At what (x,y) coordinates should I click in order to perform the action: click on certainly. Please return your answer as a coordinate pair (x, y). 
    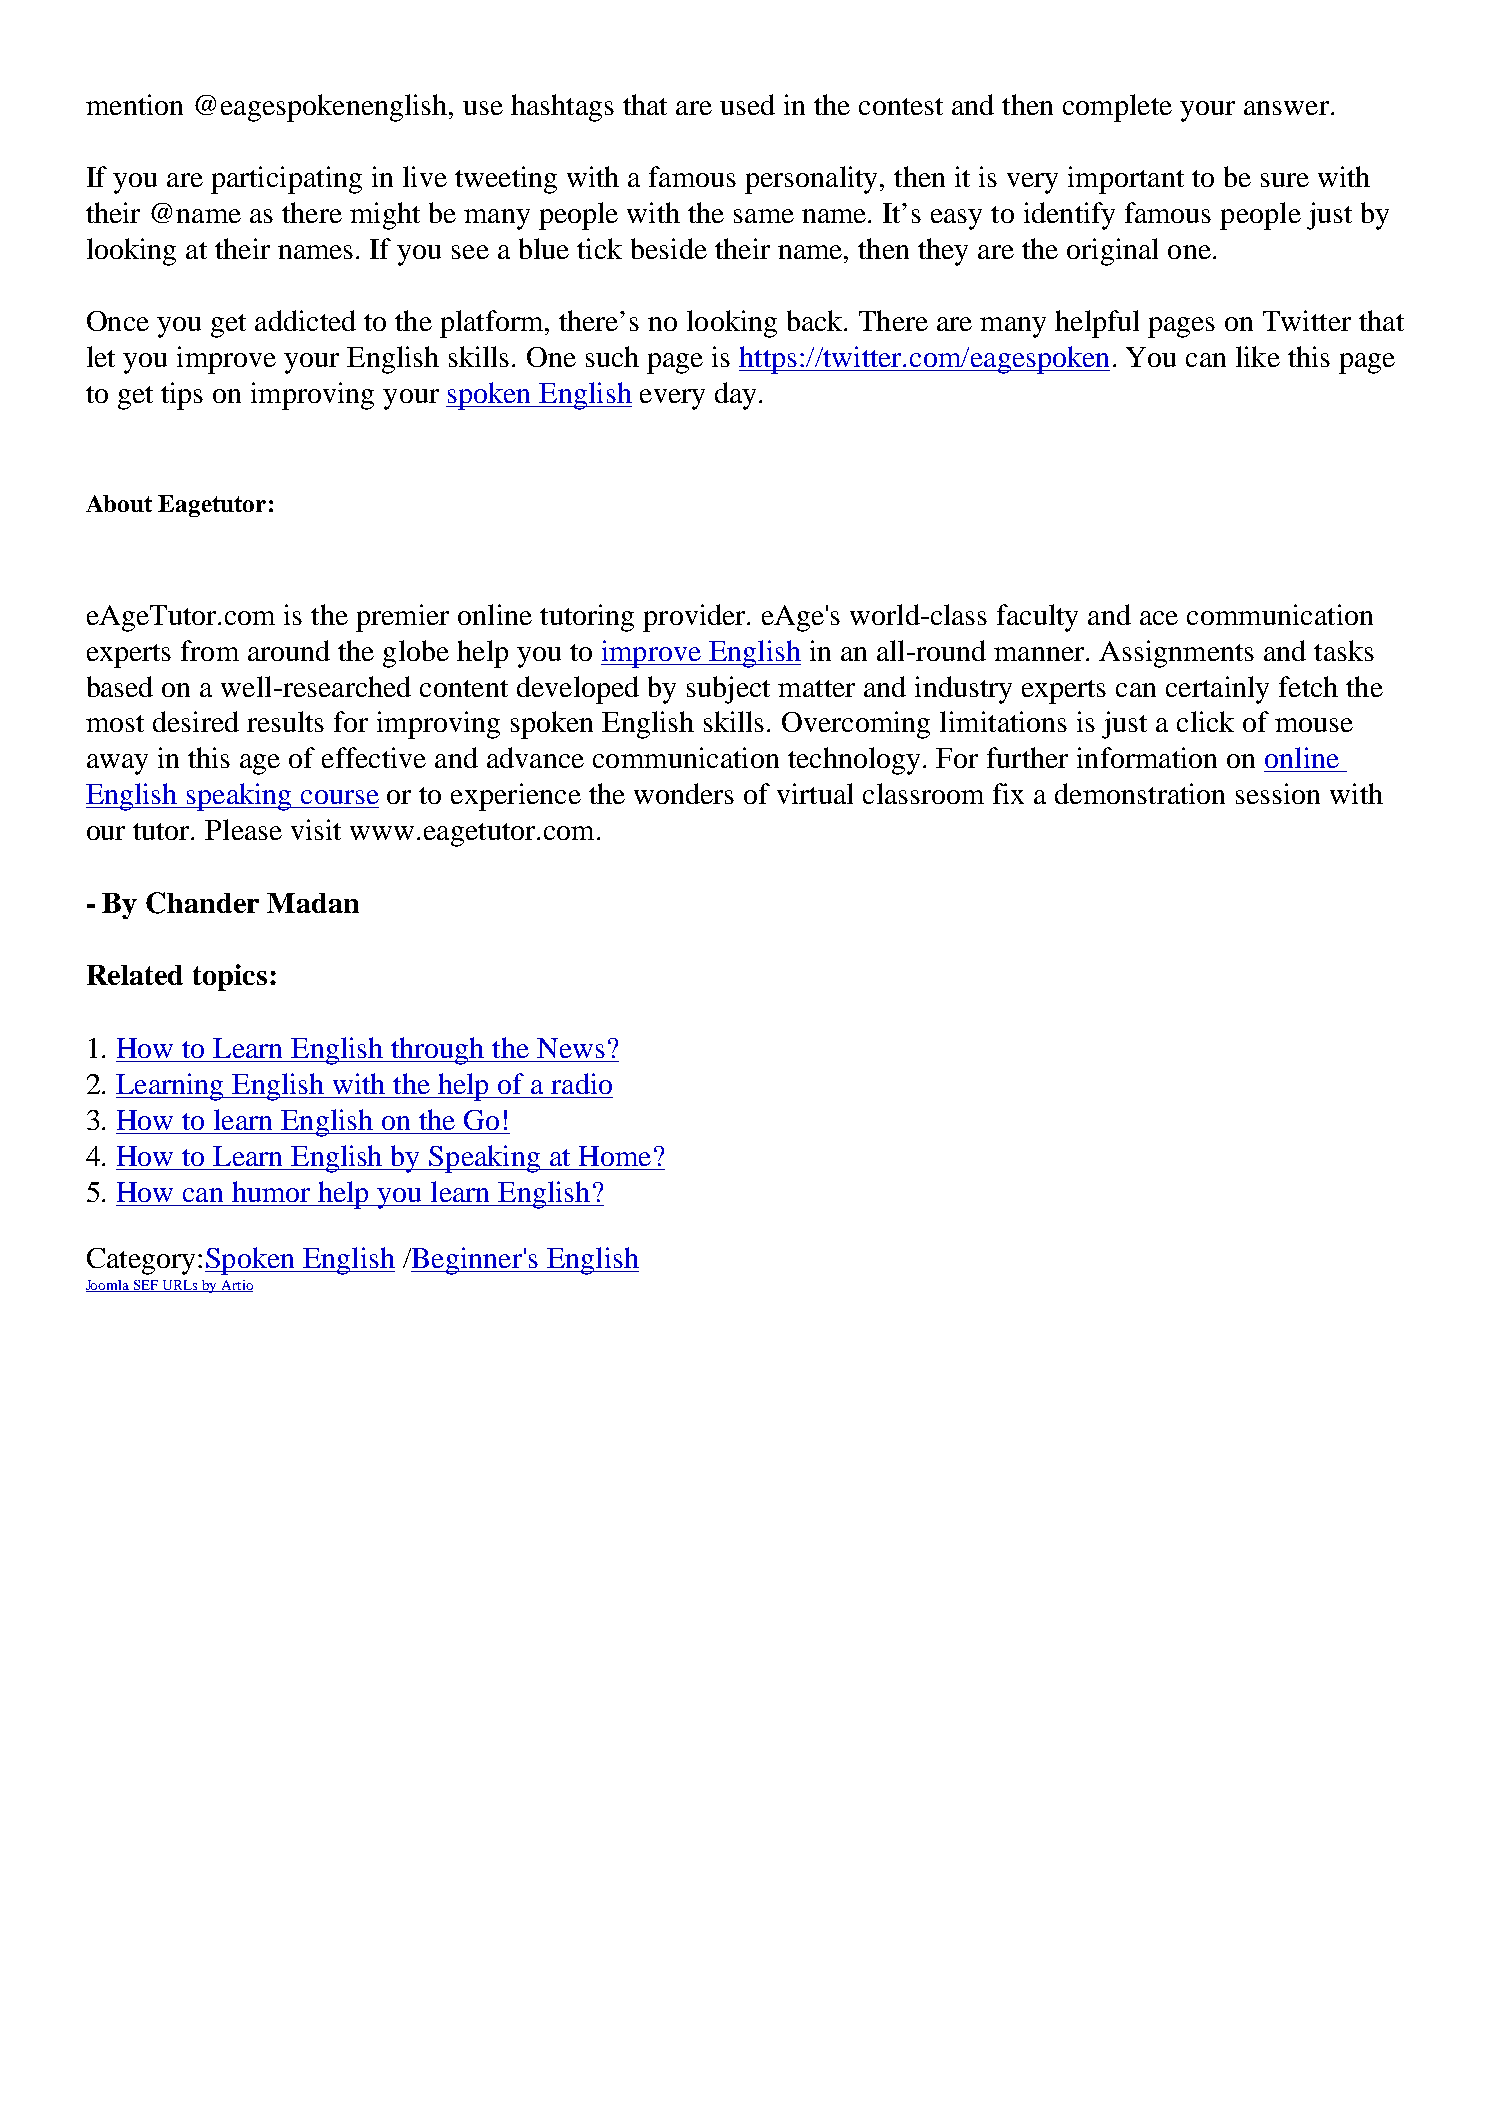
    Looking at the image, I should click on (1217, 690).
